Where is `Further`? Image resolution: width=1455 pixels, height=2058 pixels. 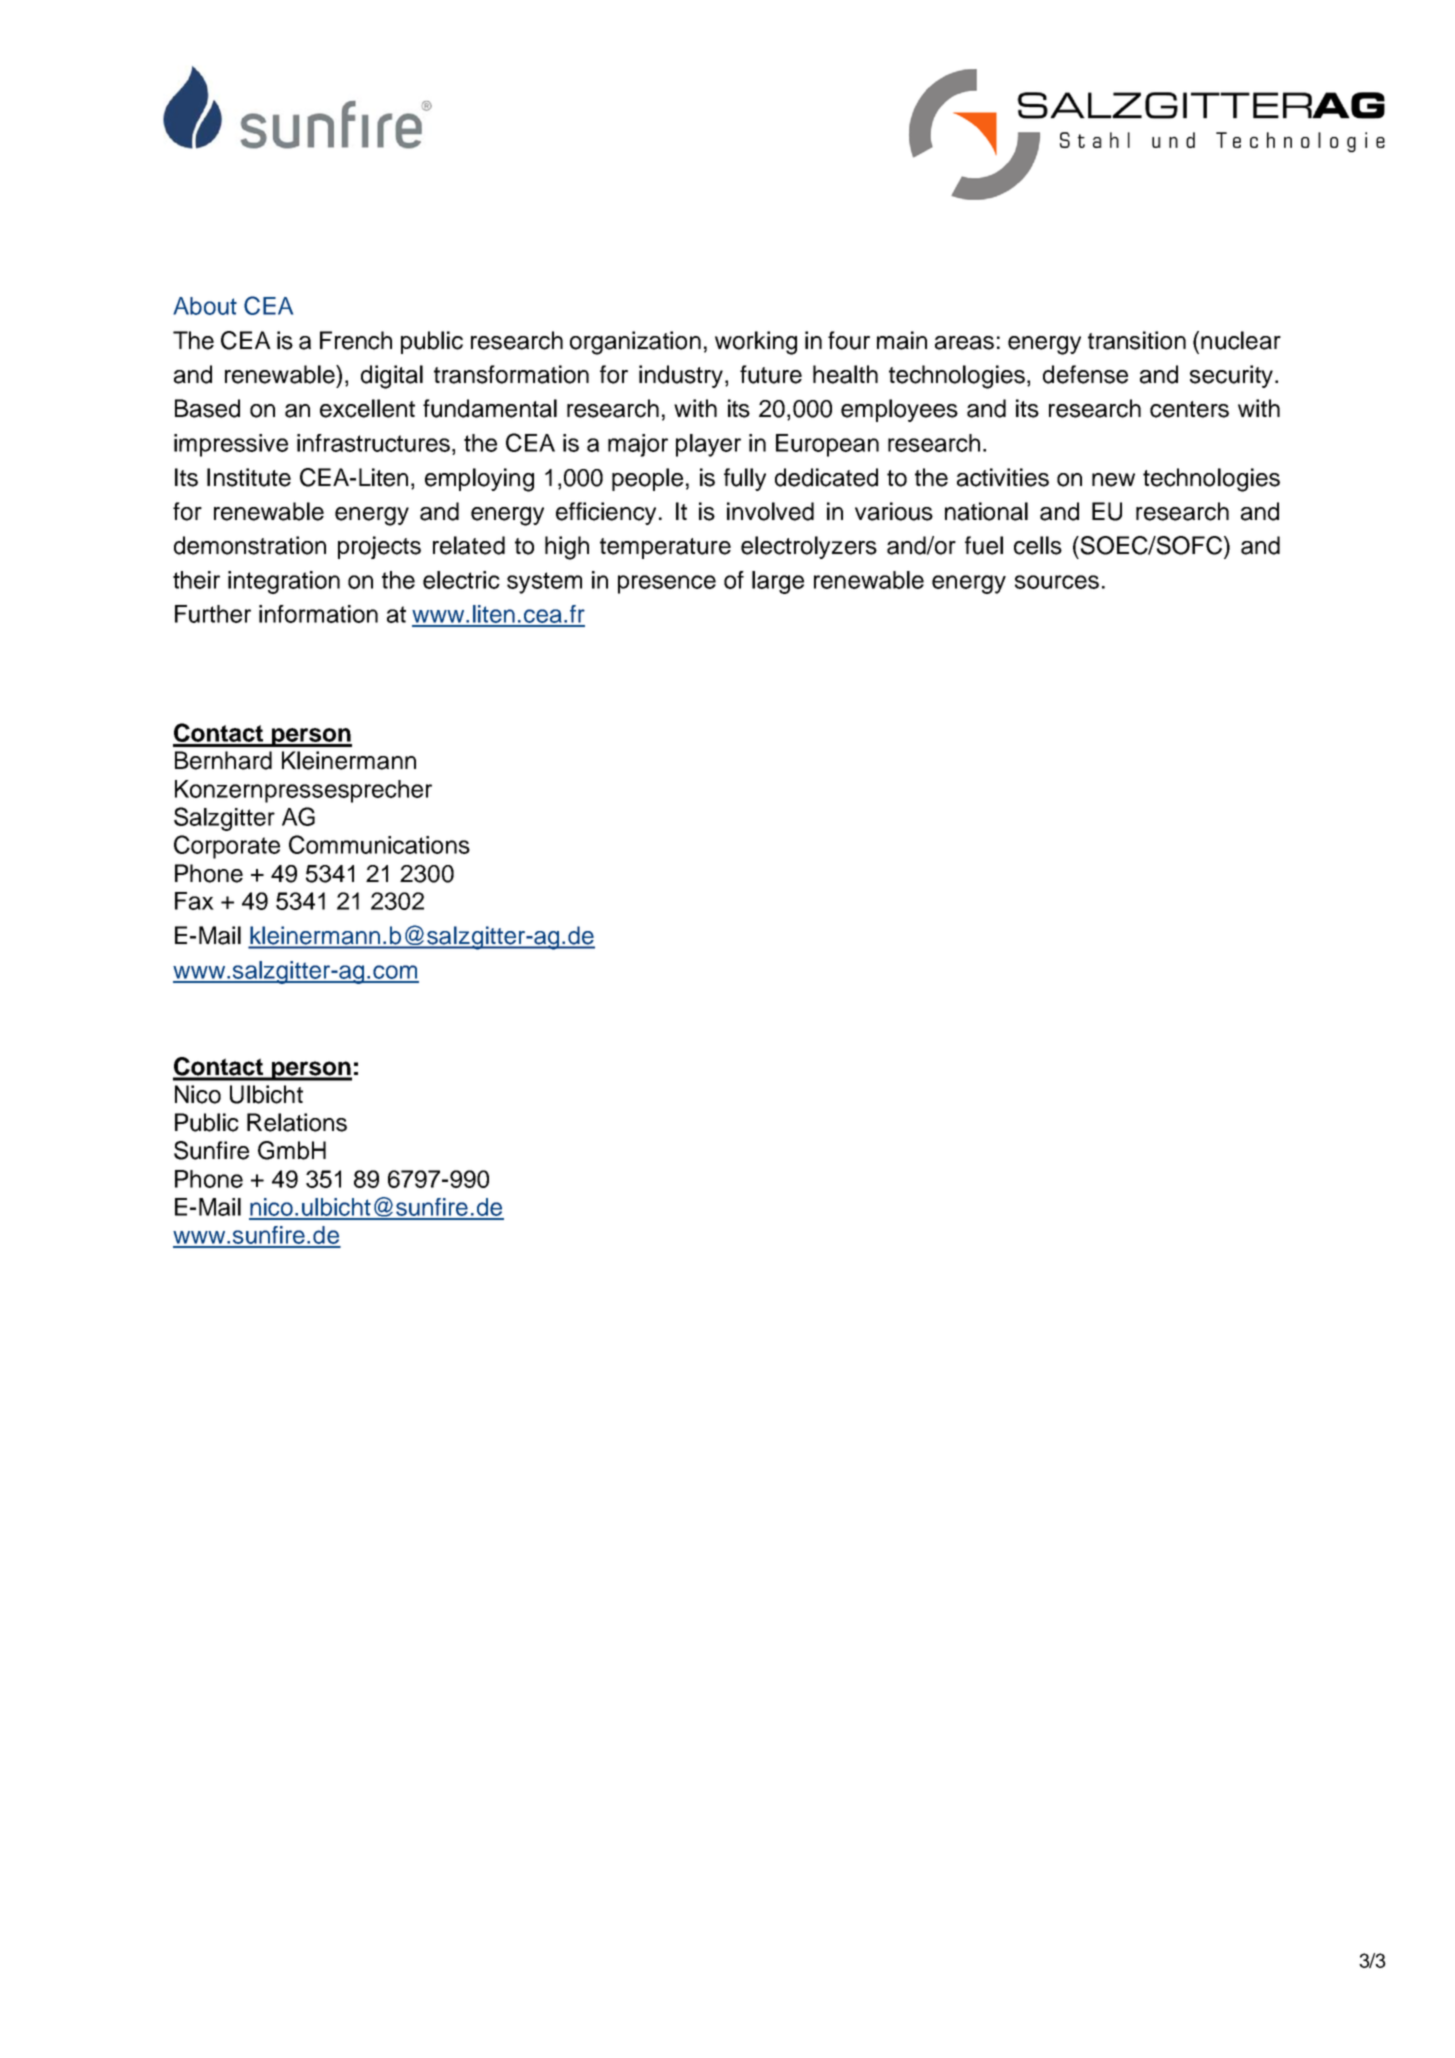 Further is located at coordinates (213, 614).
